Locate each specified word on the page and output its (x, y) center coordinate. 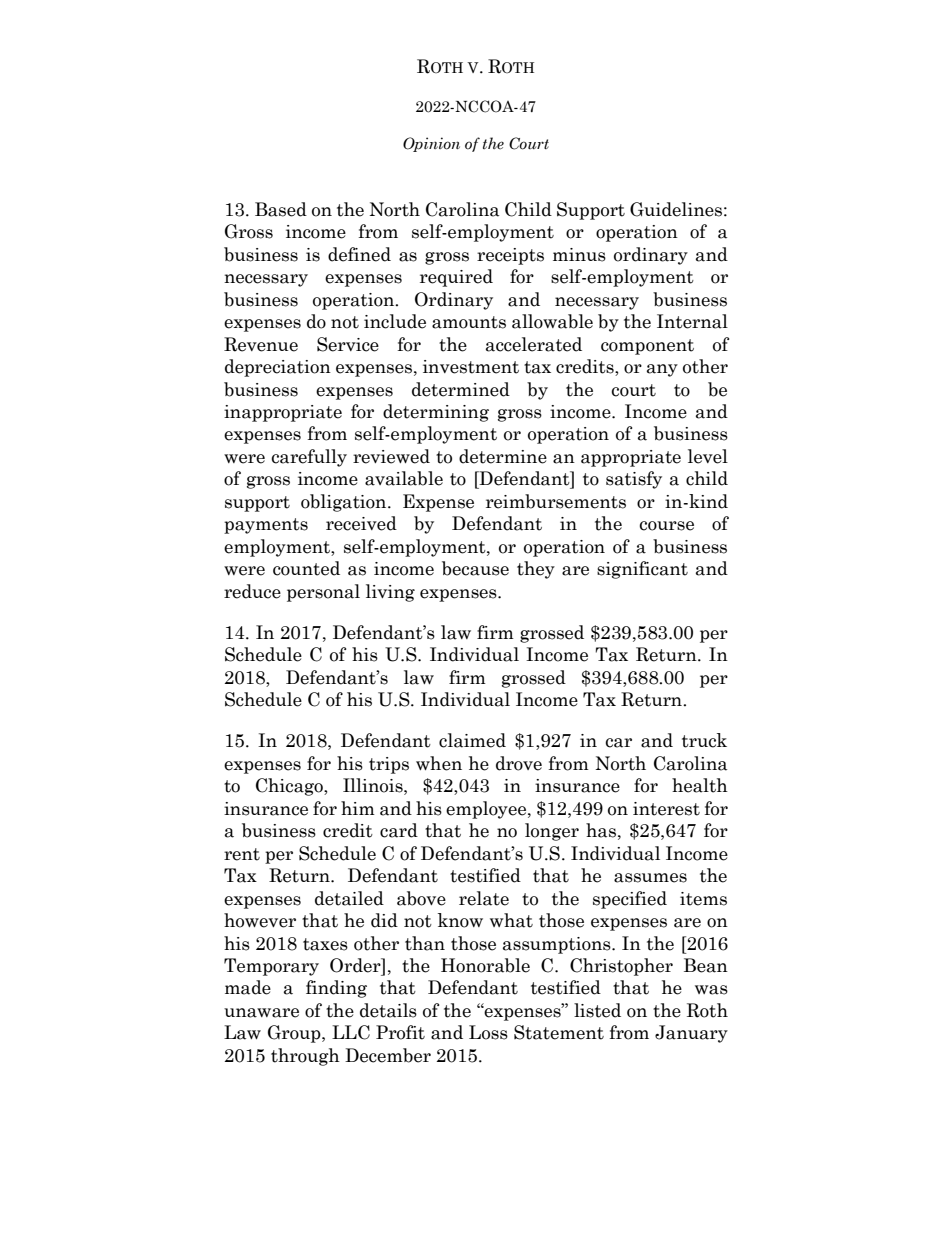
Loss (488, 1032)
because (475, 568)
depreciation (278, 368)
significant (642, 570)
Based (281, 209)
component (647, 347)
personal (323, 593)
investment (471, 367)
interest (666, 809)
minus (579, 255)
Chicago (290, 787)
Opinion (431, 144)
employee (487, 810)
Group (295, 1034)
